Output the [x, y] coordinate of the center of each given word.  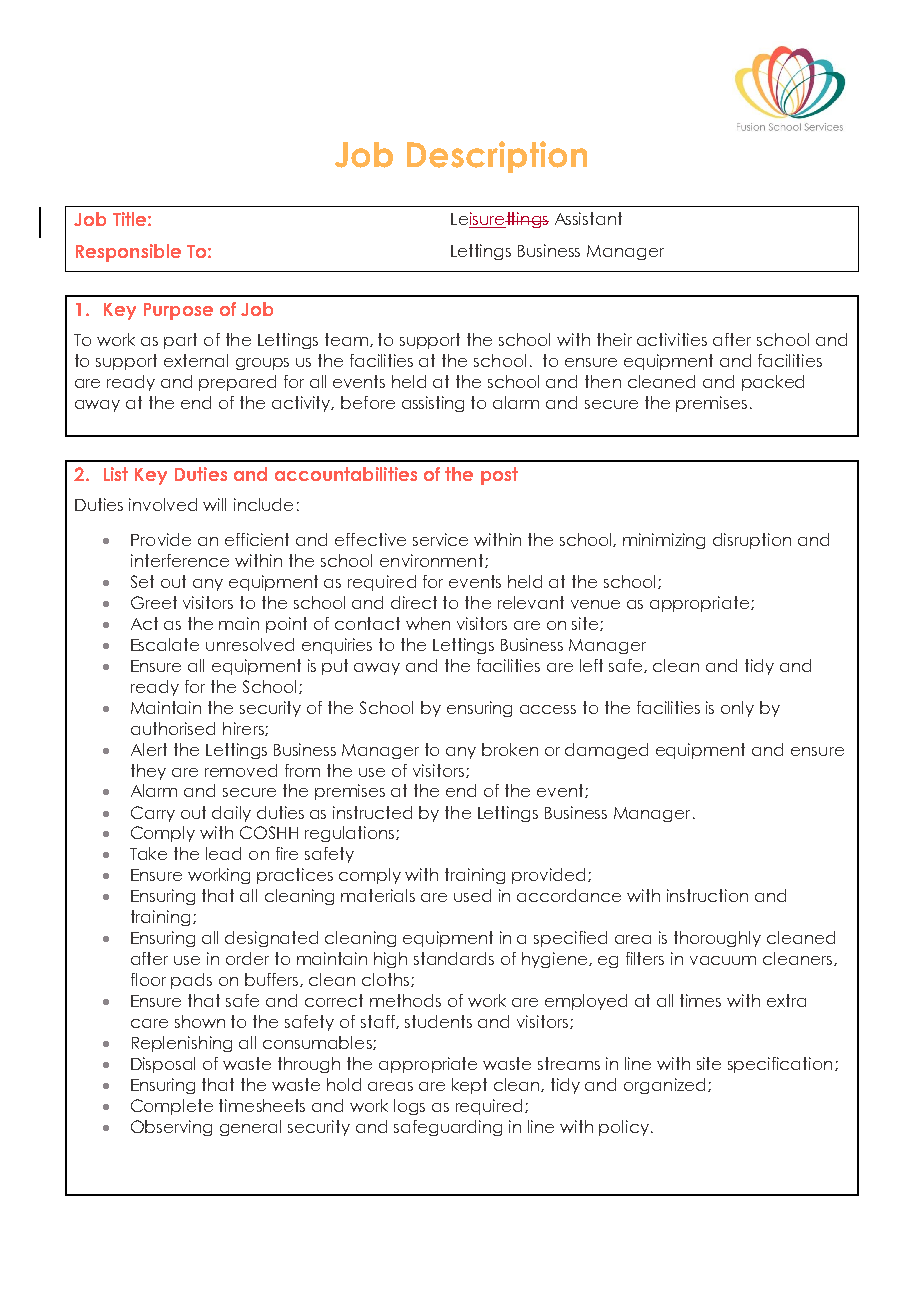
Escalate [165, 644]
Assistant [588, 218]
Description [497, 157]
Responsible [128, 253]
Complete [172, 1107]
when [428, 623]
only [737, 709]
